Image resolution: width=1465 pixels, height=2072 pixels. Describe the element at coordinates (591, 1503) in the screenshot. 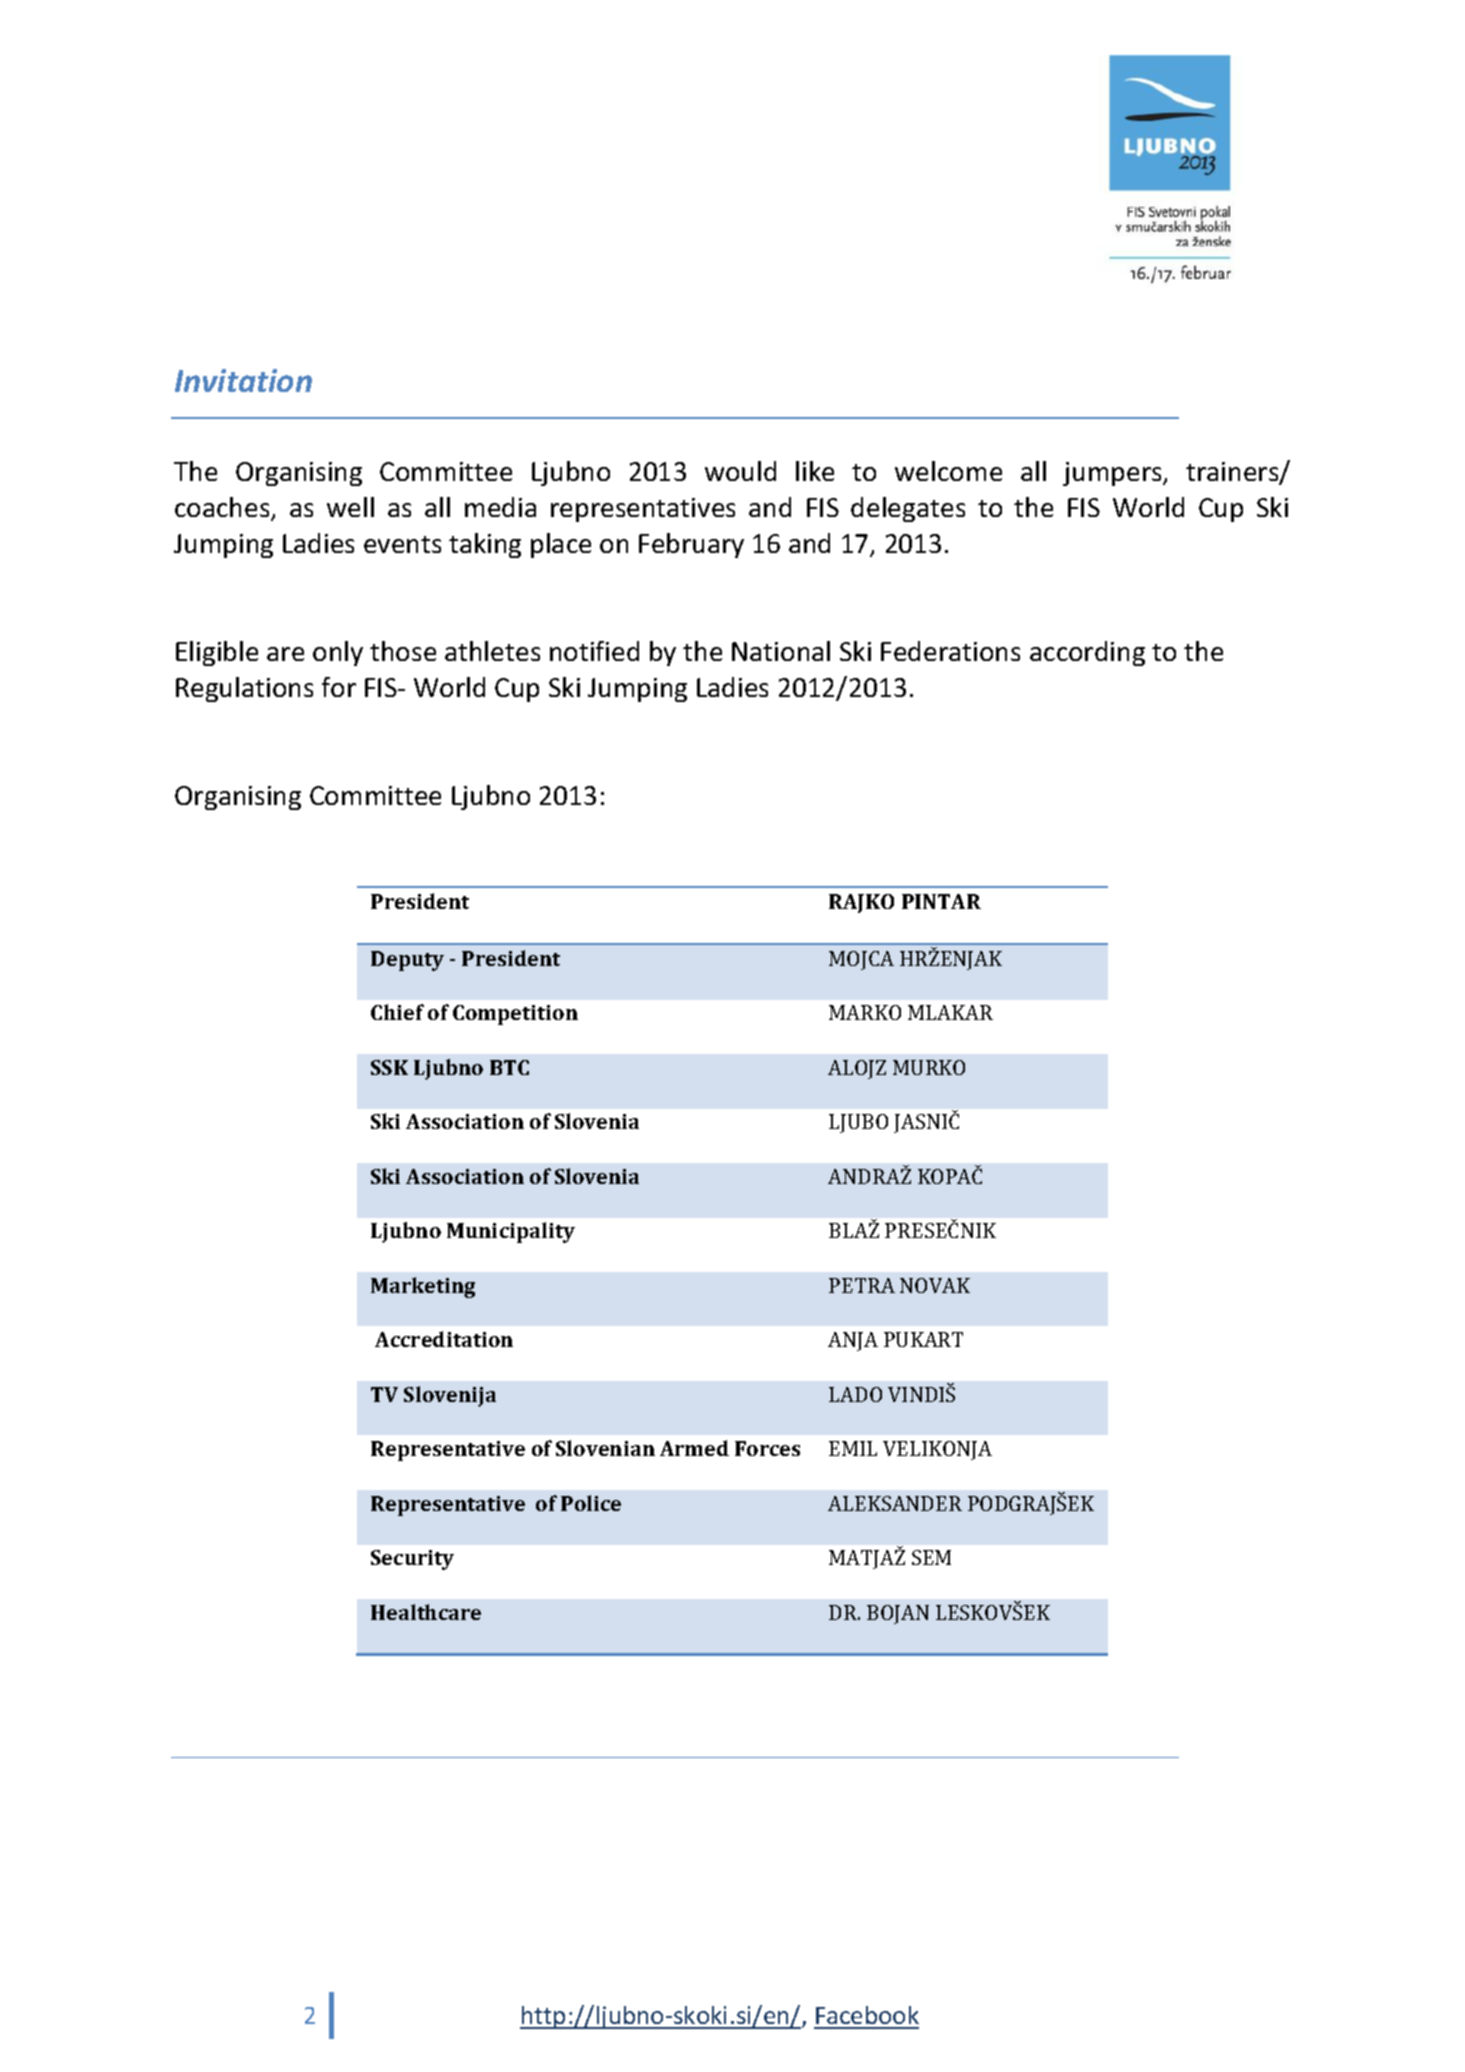

I see `Police` at that location.
